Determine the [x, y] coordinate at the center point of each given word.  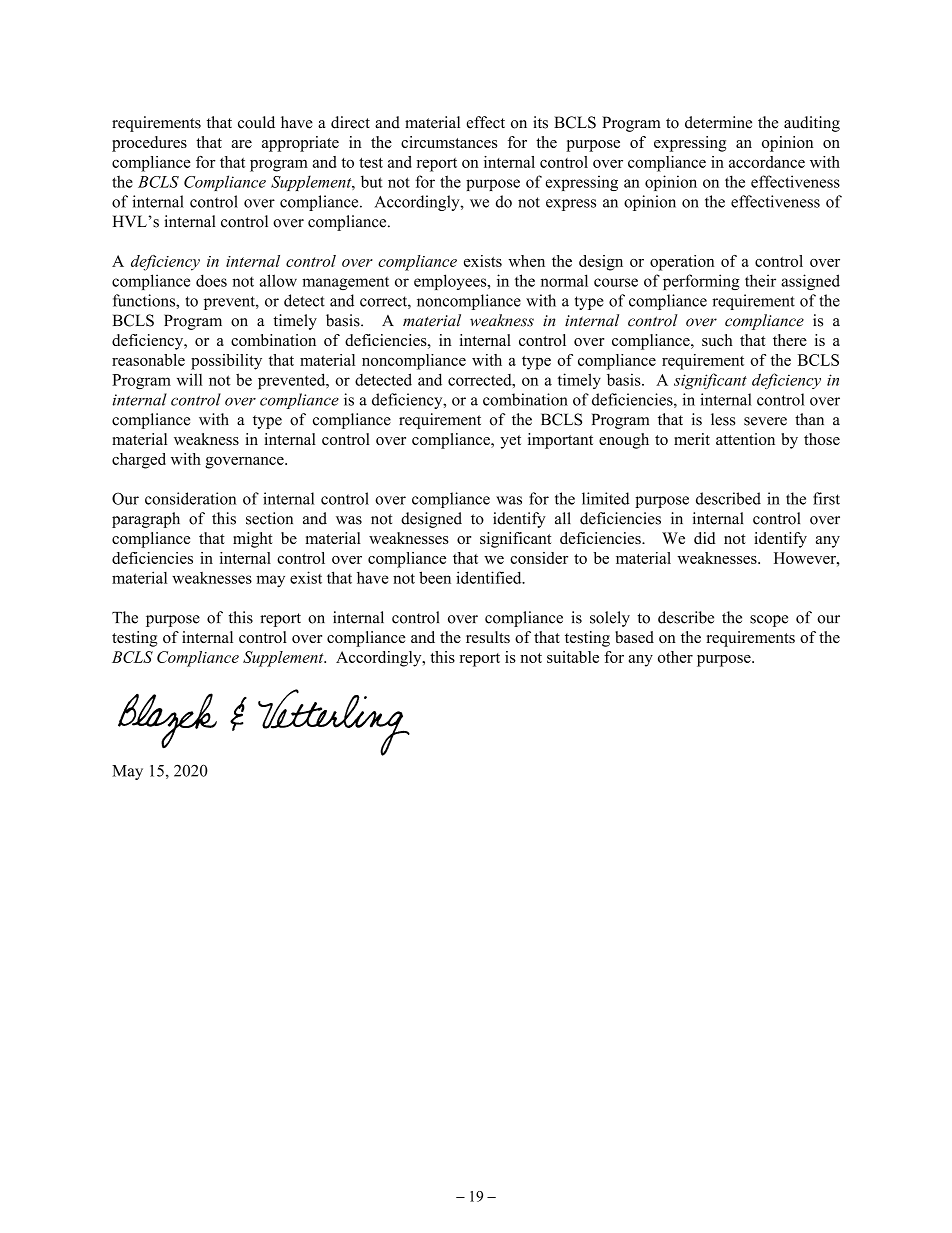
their [760, 280]
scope [769, 621]
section [269, 518]
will [190, 379]
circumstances [449, 142]
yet [510, 442]
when [526, 261]
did [705, 538]
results [488, 637]
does [211, 280]
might [253, 540]
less [723, 419]
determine [718, 122]
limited [605, 498]
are [242, 144]
